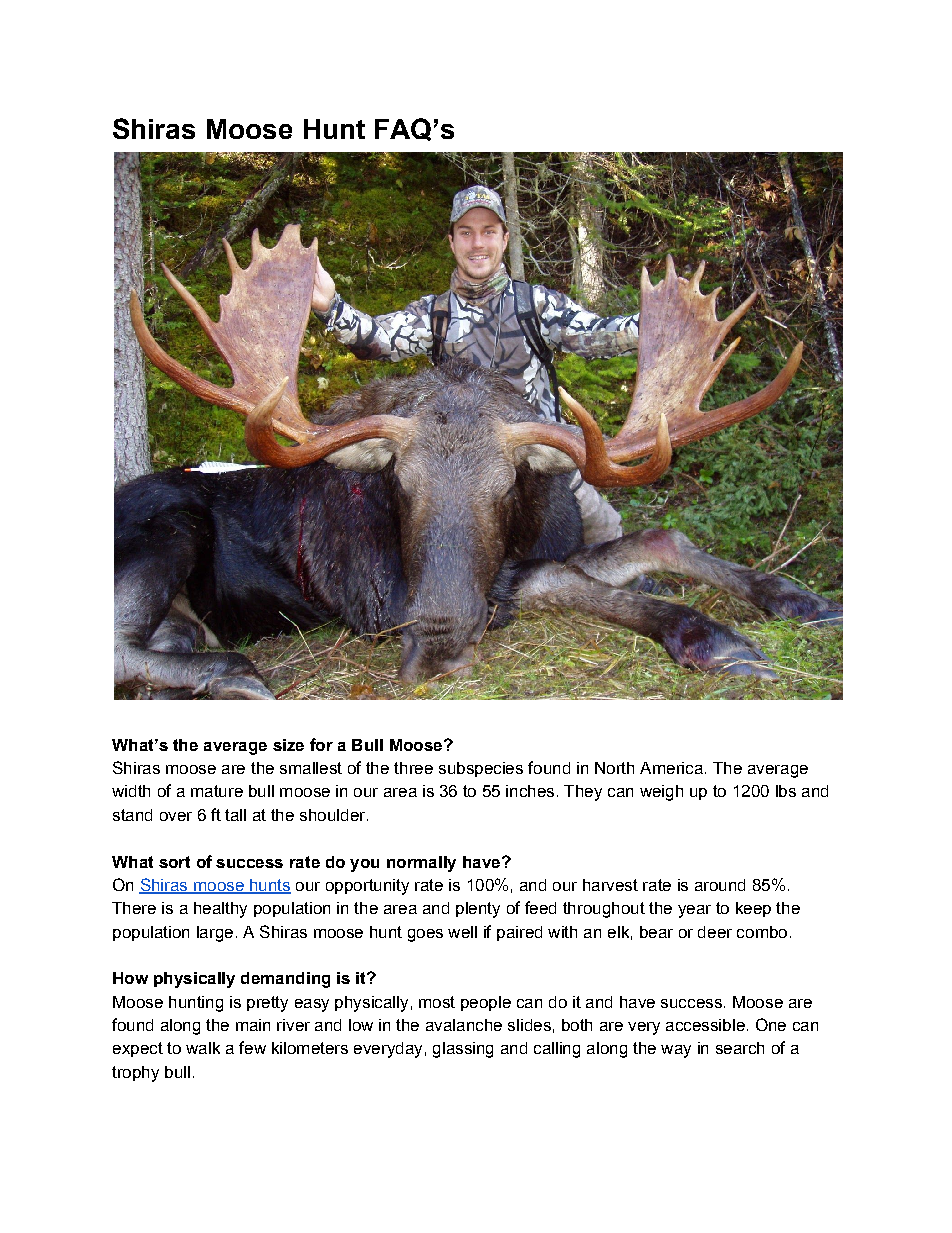 Image resolution: width=952 pixels, height=1233 pixels. What do you see at coordinates (220, 910) in the image?
I see `healthy` at bounding box center [220, 910].
